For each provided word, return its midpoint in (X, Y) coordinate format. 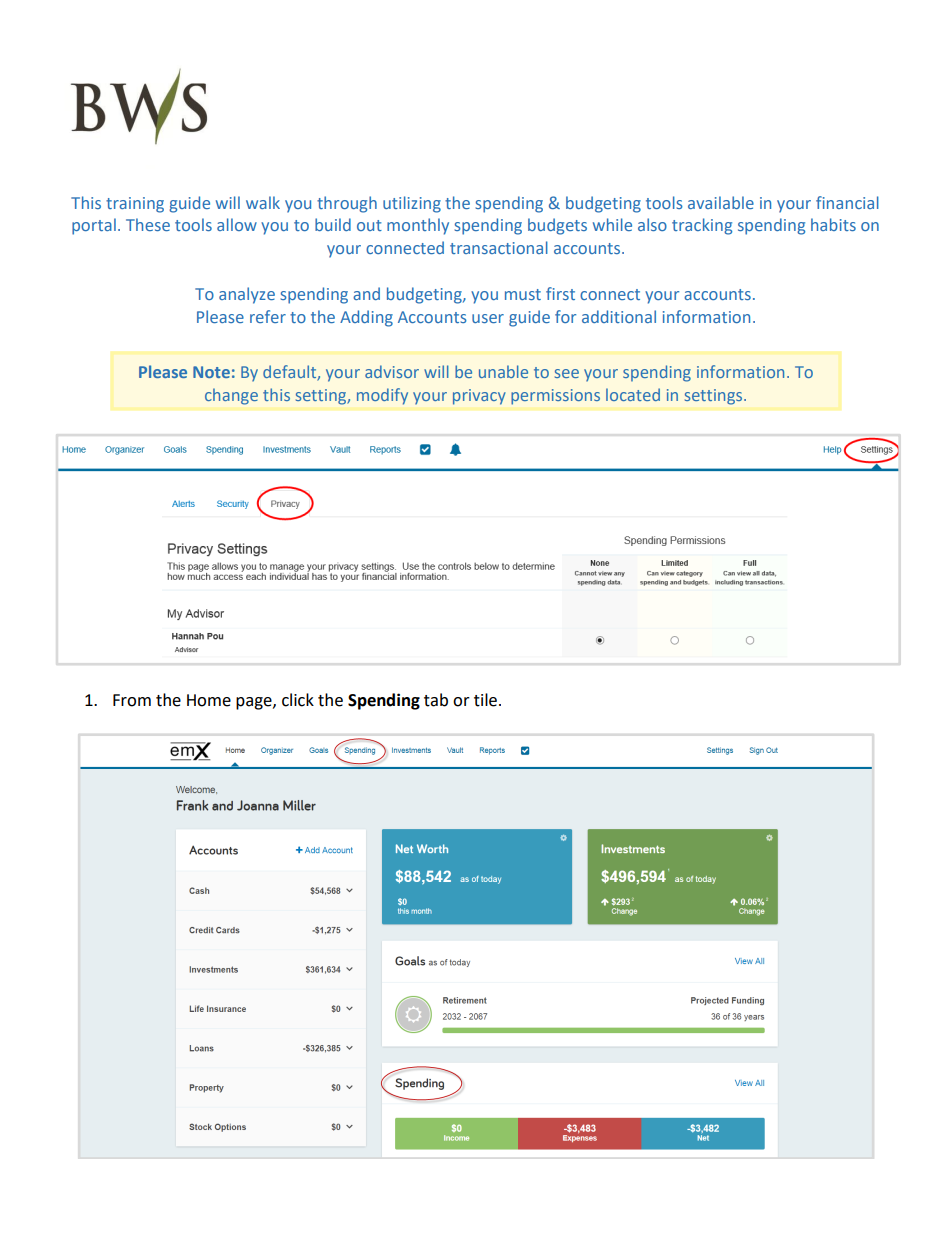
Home (209, 700)
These (148, 224)
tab (436, 700)
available (721, 202)
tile (485, 700)
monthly (418, 226)
